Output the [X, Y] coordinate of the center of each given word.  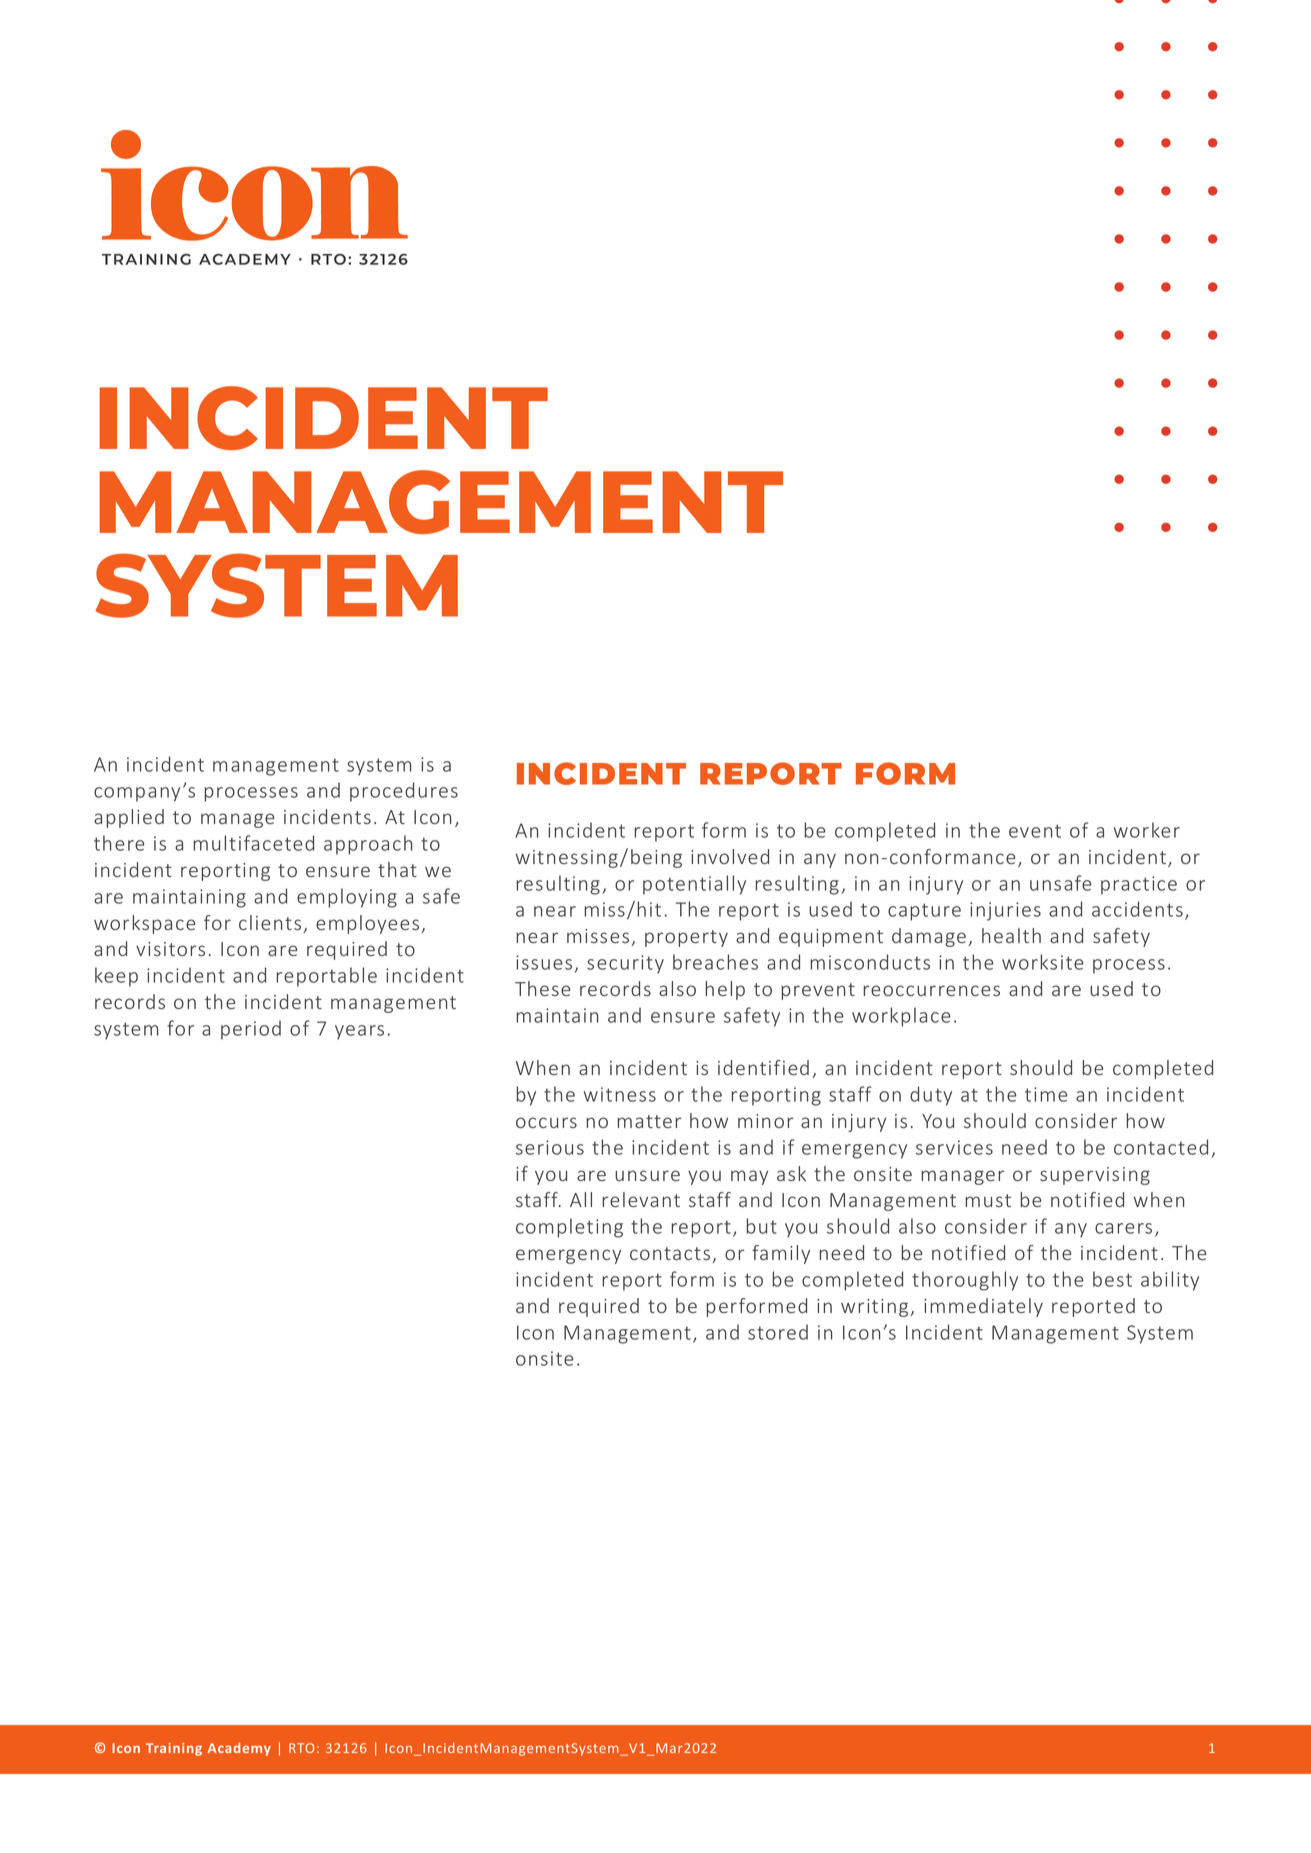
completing [569, 1228]
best [1112, 1279]
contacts [670, 1253]
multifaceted [253, 843]
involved [730, 856]
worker [1147, 830]
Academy [239, 1749]
